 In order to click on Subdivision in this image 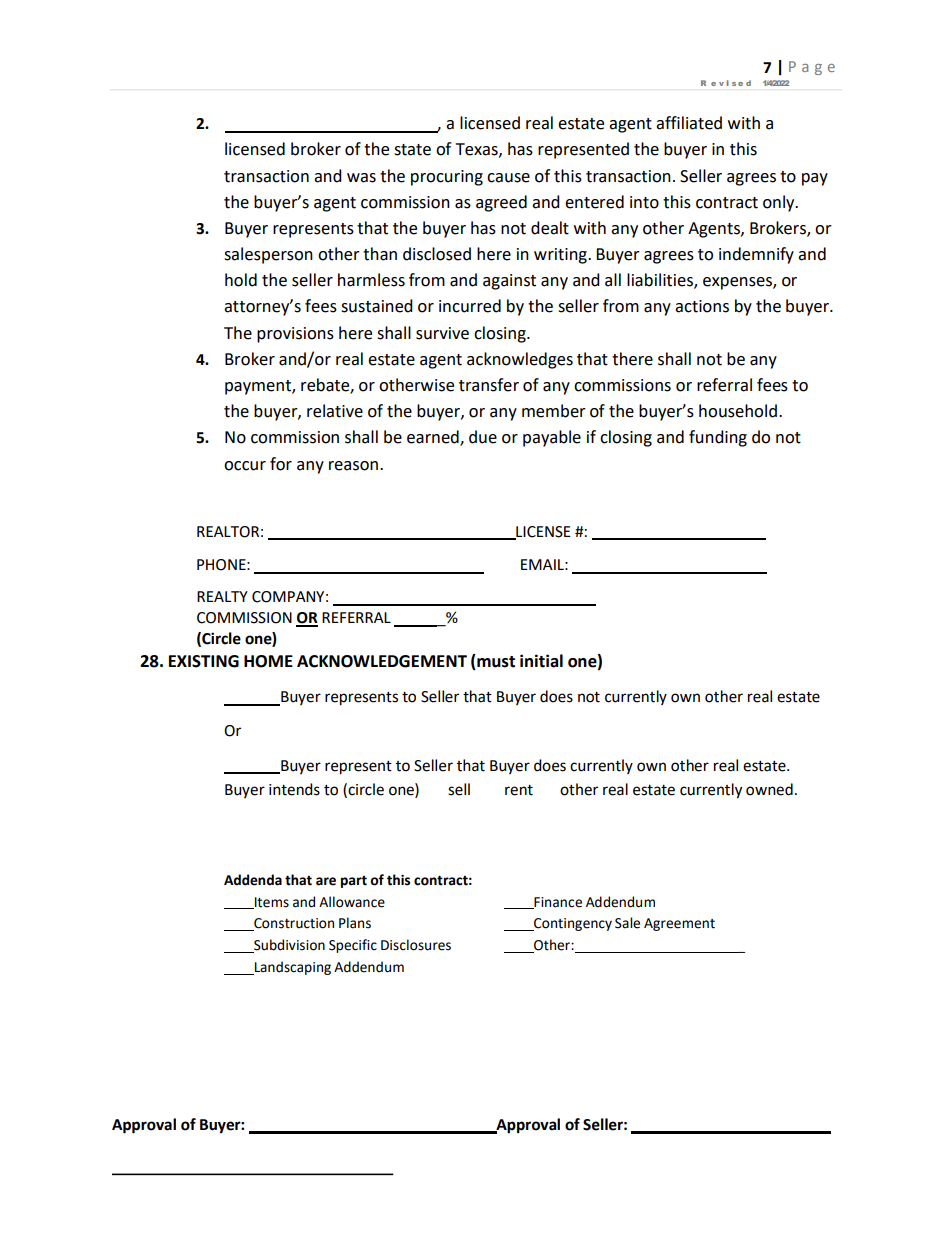, I will do `click(288, 946)`.
